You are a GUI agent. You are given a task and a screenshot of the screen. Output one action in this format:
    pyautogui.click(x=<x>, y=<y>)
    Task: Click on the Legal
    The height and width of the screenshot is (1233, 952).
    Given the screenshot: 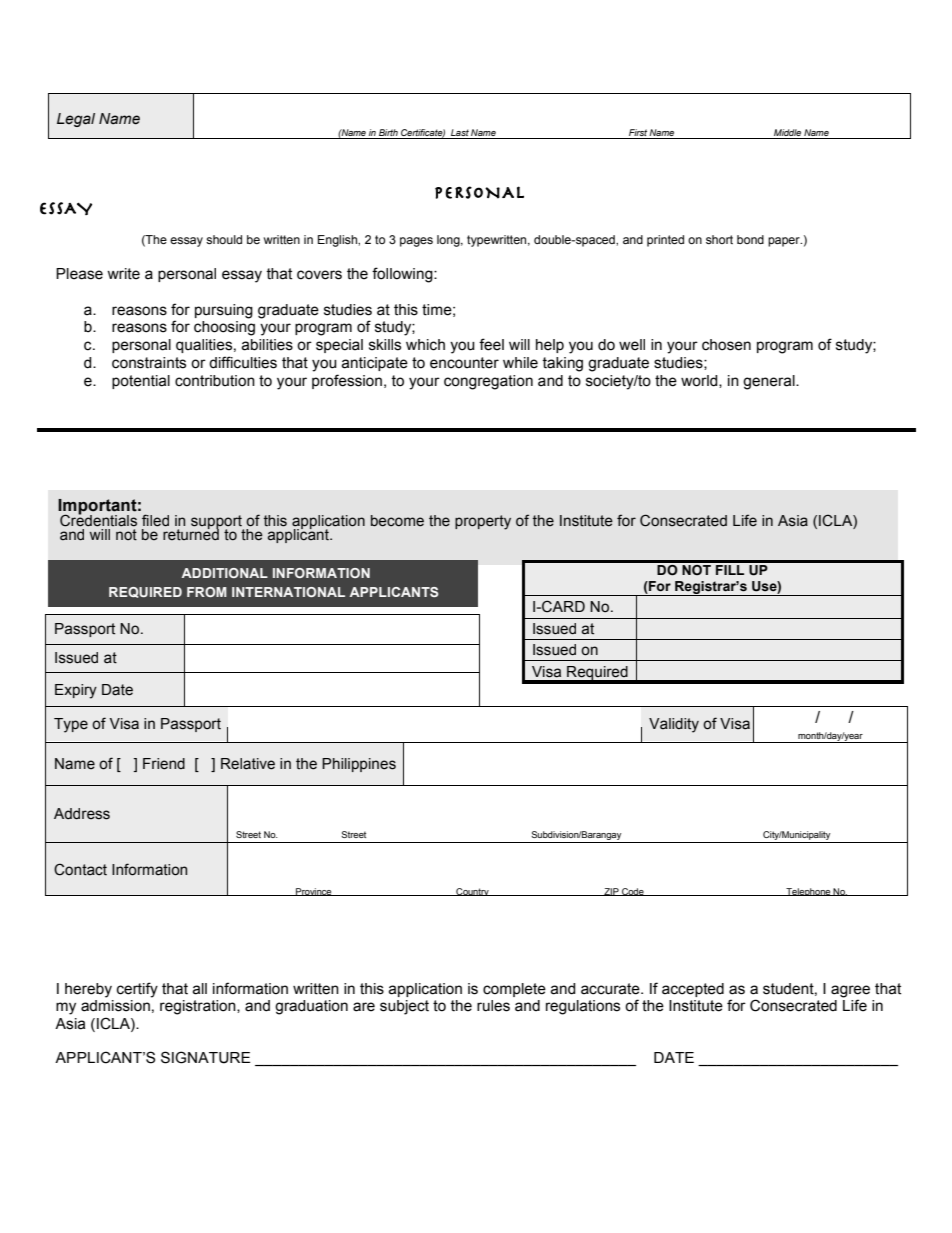 What is the action you would take?
    pyautogui.click(x=76, y=120)
